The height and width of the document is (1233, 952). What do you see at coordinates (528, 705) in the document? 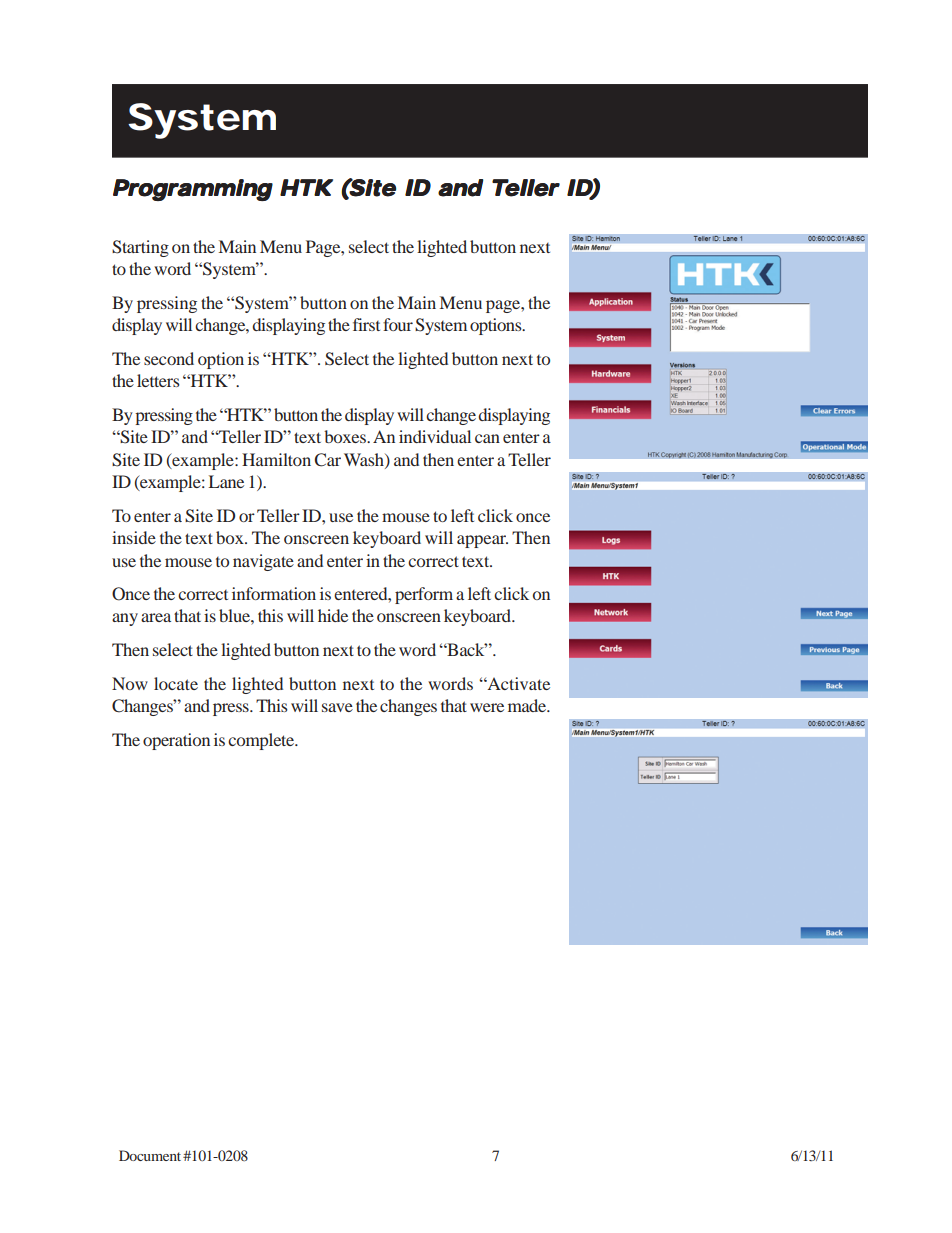
I see `made` at bounding box center [528, 705].
